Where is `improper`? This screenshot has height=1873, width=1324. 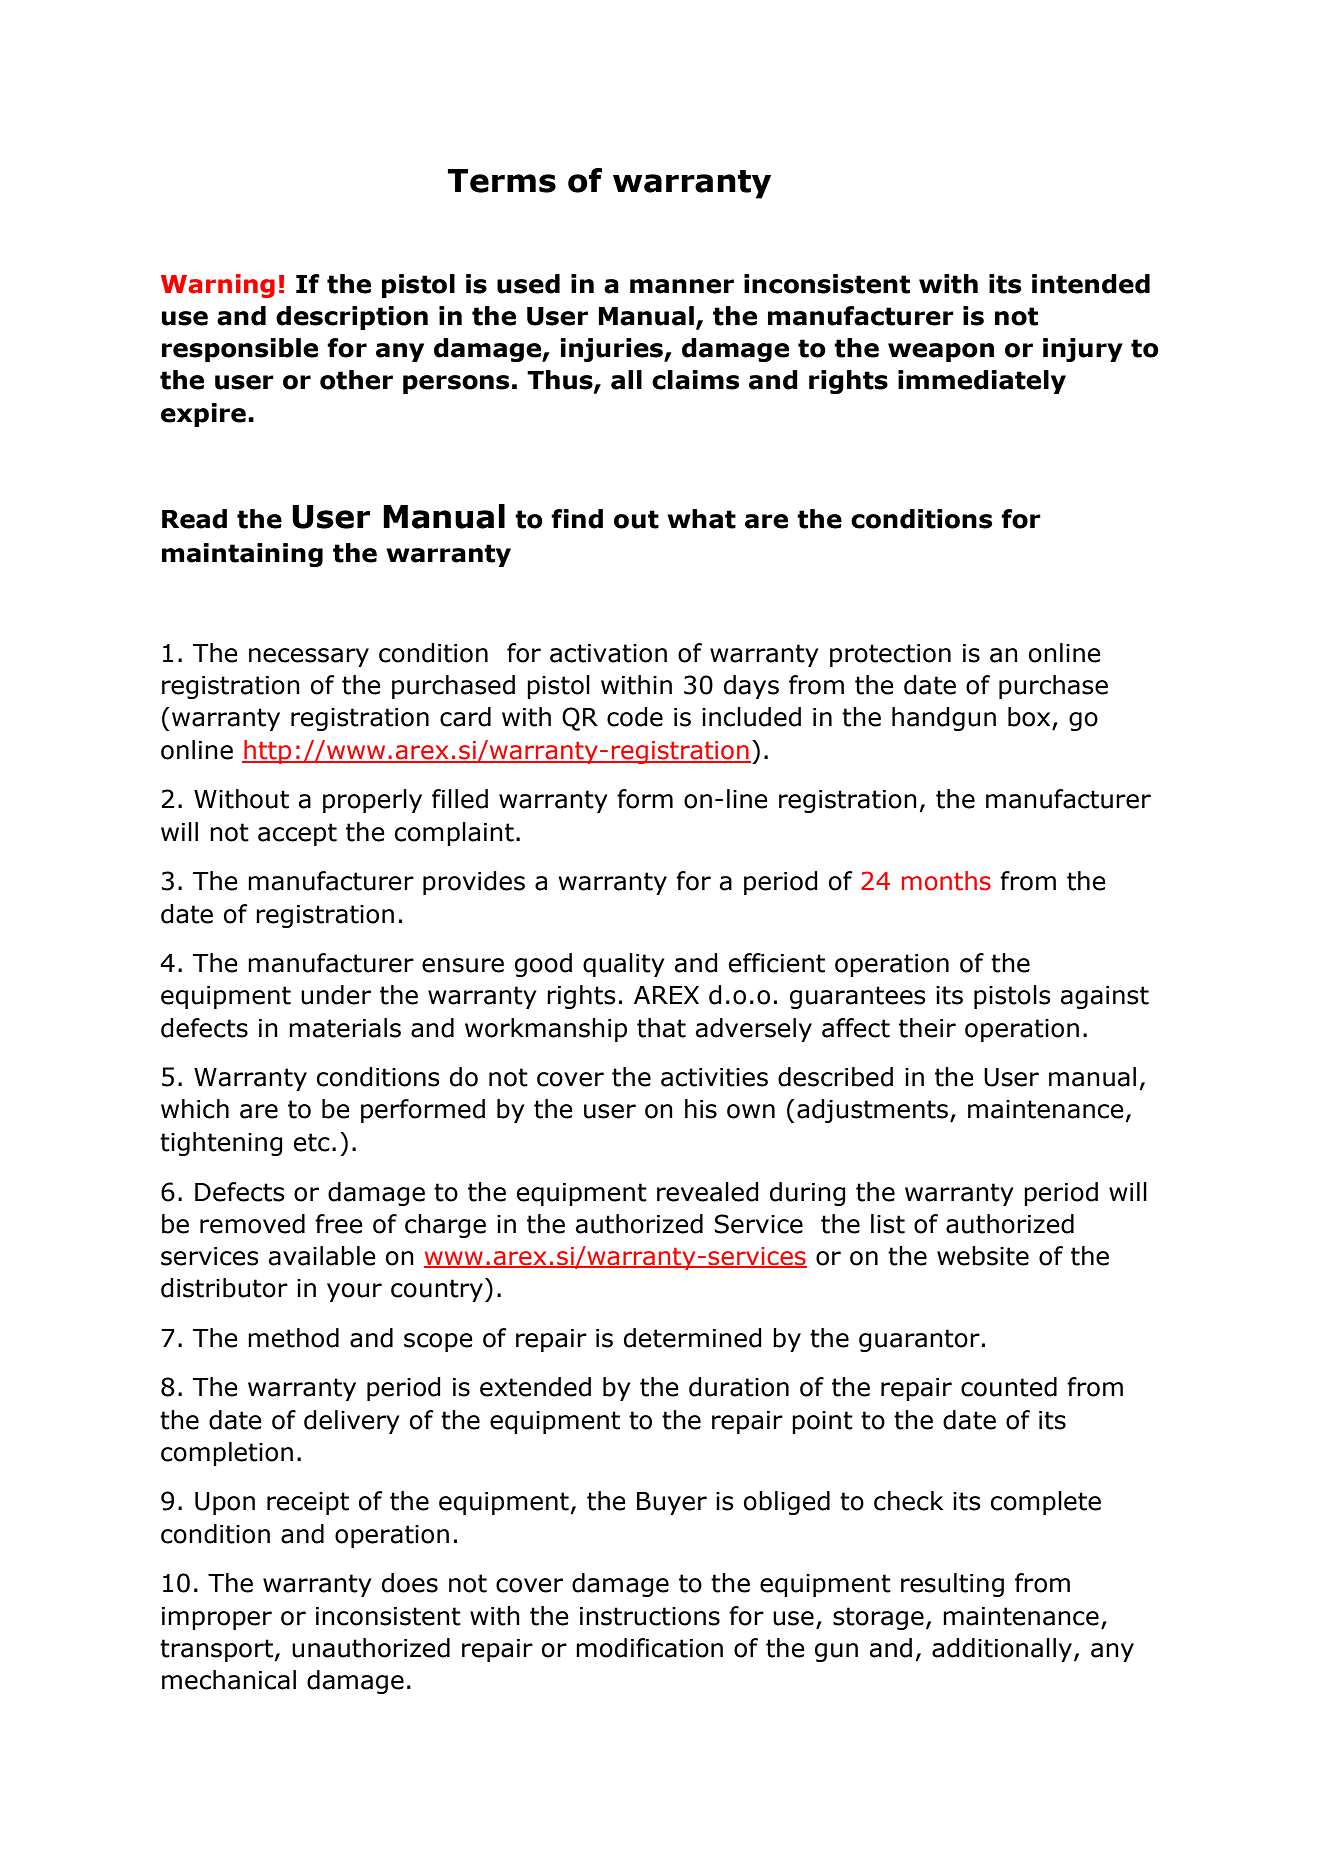
improper is located at coordinates (217, 1618).
